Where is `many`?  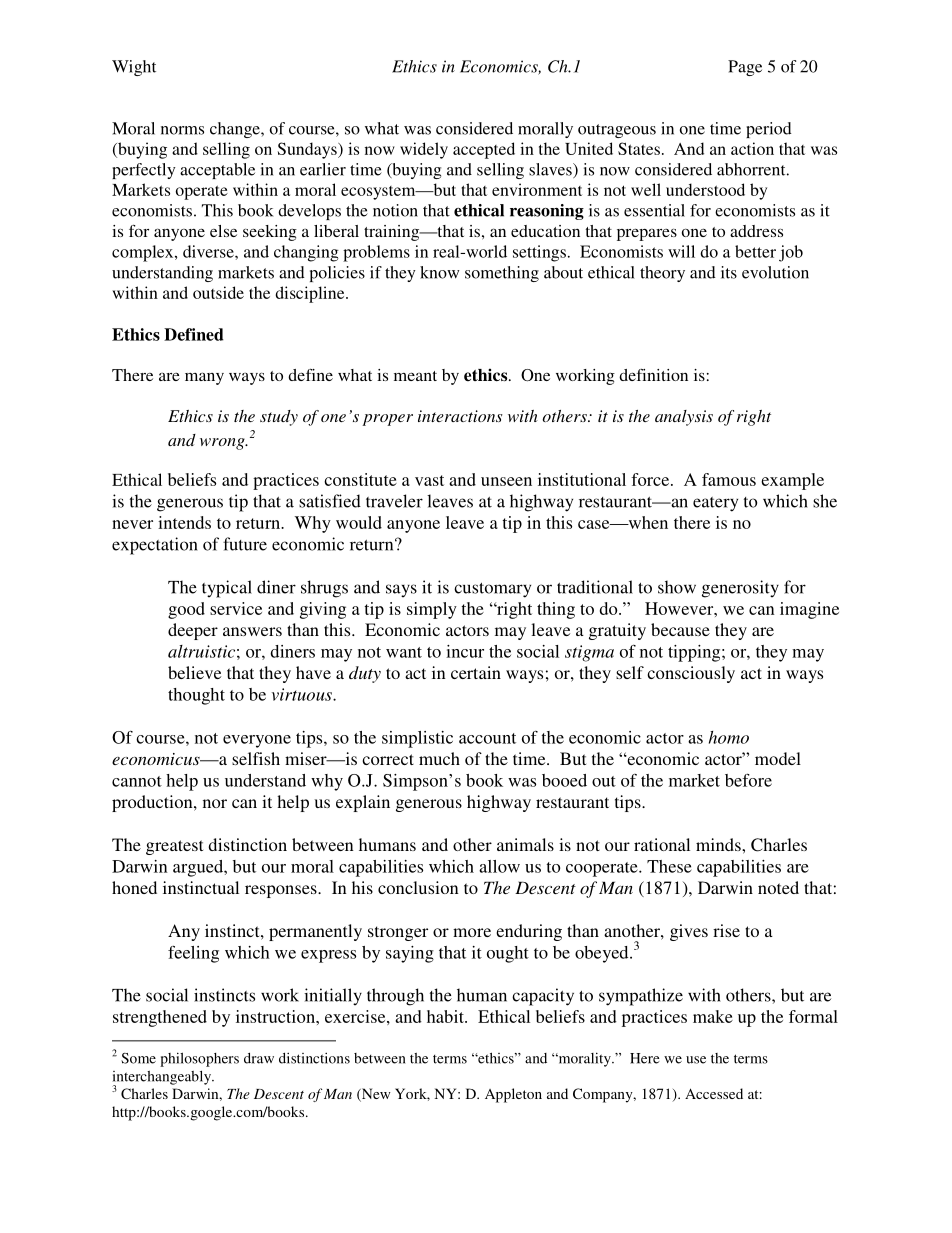 many is located at coordinates (204, 378).
